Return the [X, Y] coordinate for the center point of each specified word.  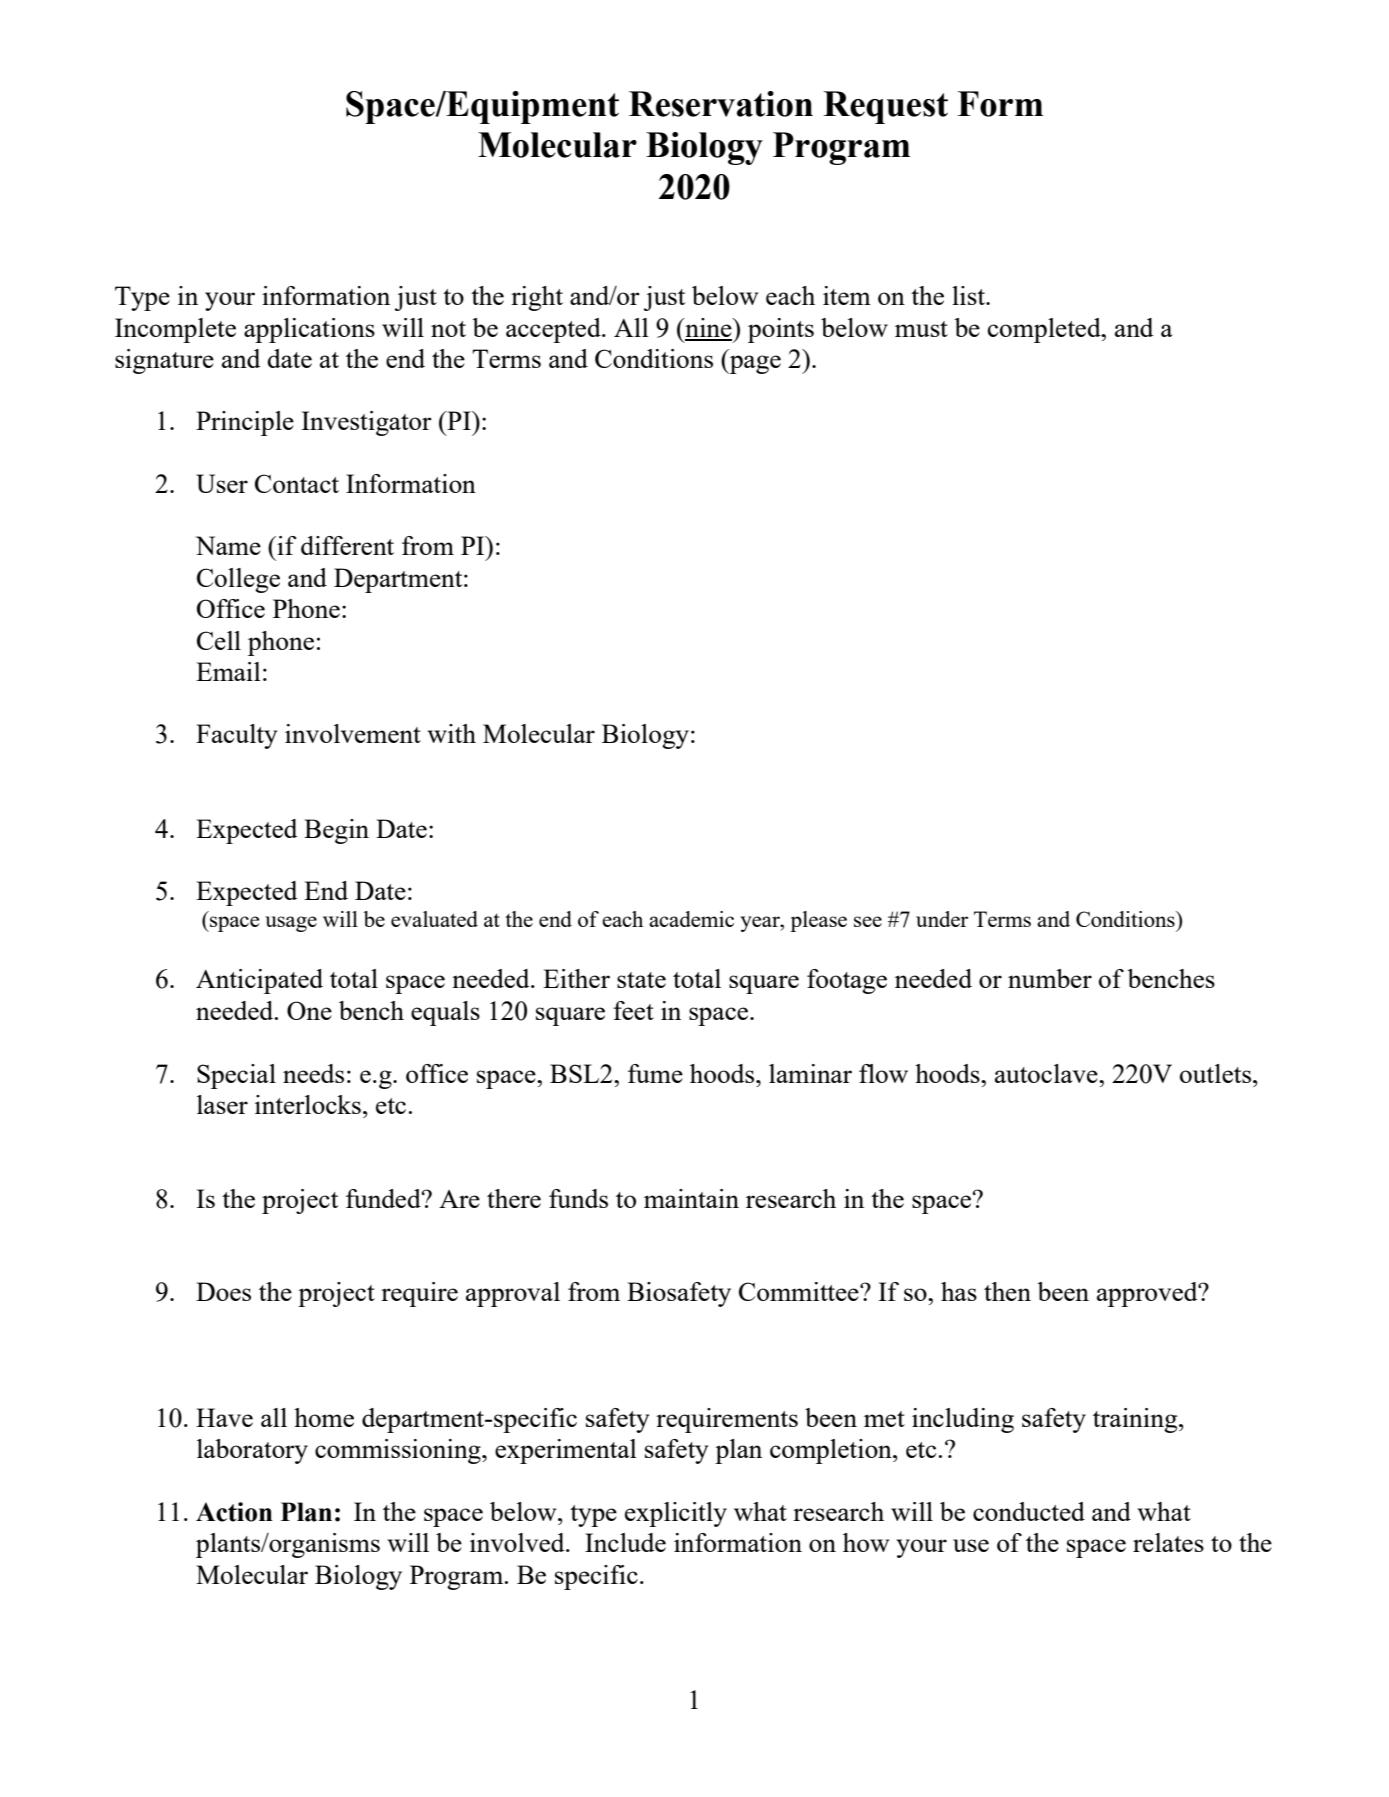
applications [309, 330]
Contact [297, 483]
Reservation [721, 104]
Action [234, 1512]
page [754, 364]
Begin [336, 831]
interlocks [308, 1104]
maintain [691, 1198]
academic [691, 919]
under [942, 919]
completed [1045, 330]
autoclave [1047, 1073]
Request [885, 107]
